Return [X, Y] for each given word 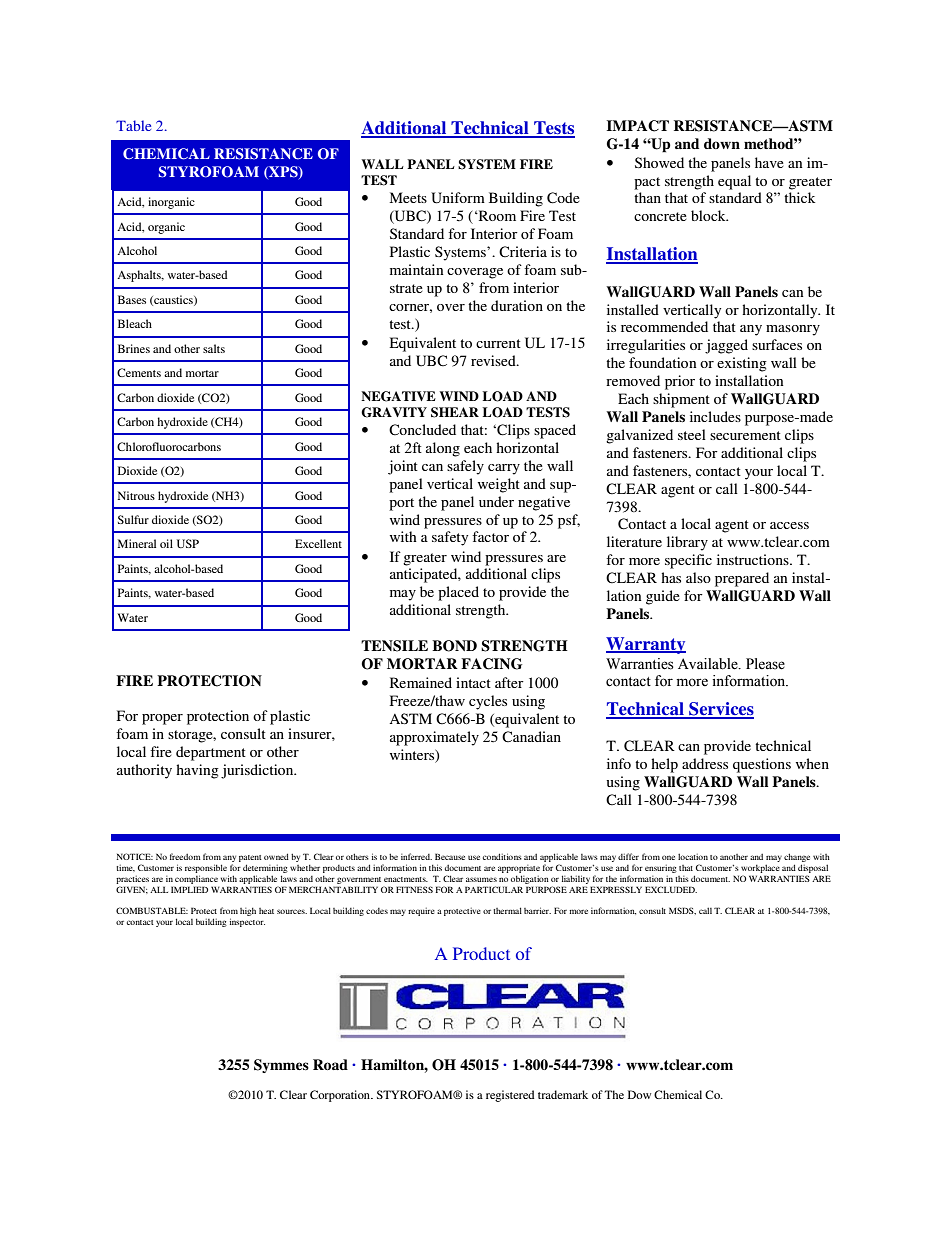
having [197, 771]
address [705, 763]
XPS [283, 172]
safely [465, 467]
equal [734, 182]
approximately [434, 738]
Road [330, 1064]
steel [692, 434]
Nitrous [136, 495]
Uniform [458, 198]
